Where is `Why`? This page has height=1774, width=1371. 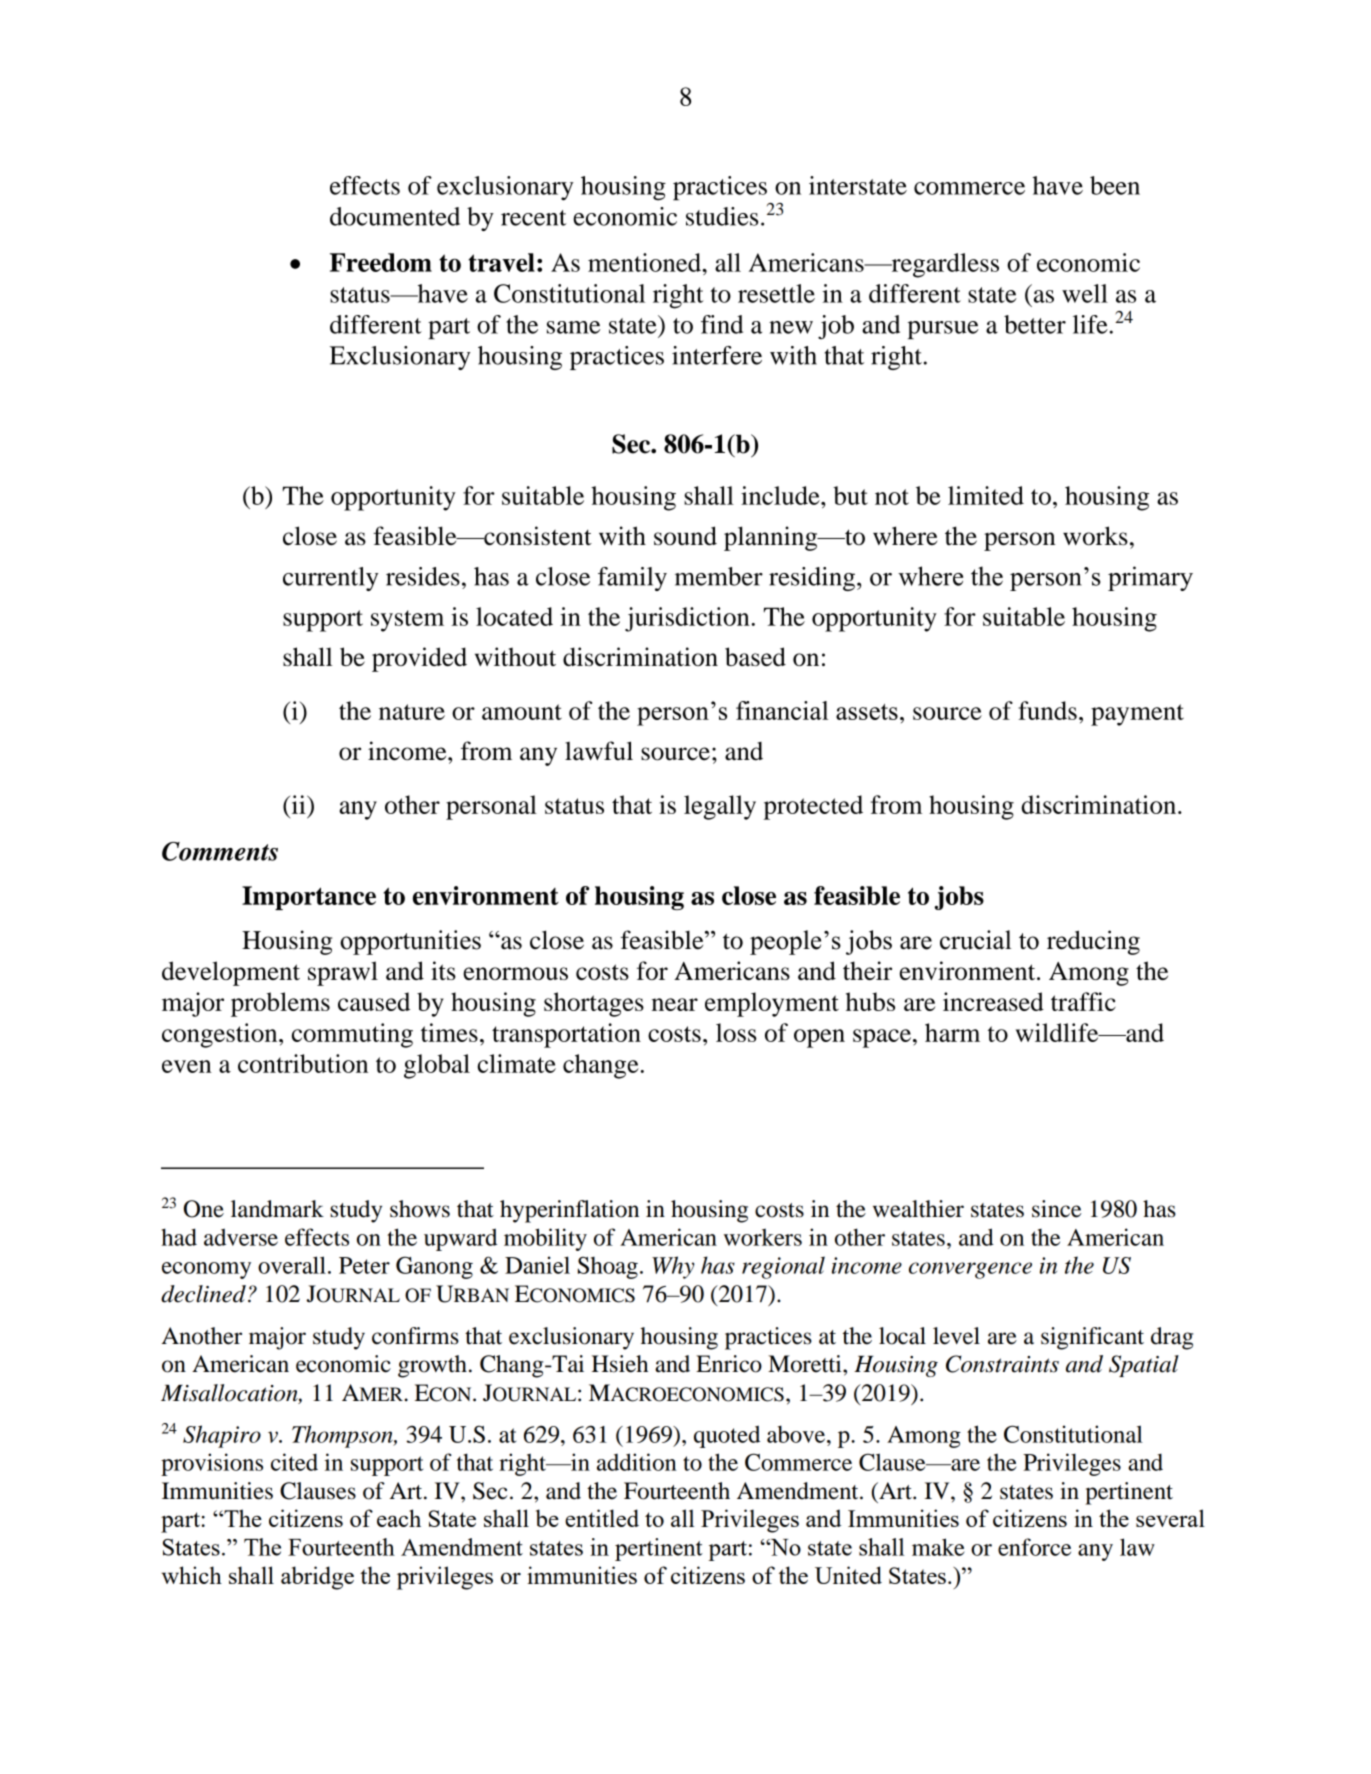
Why is located at coordinates (673, 1267).
